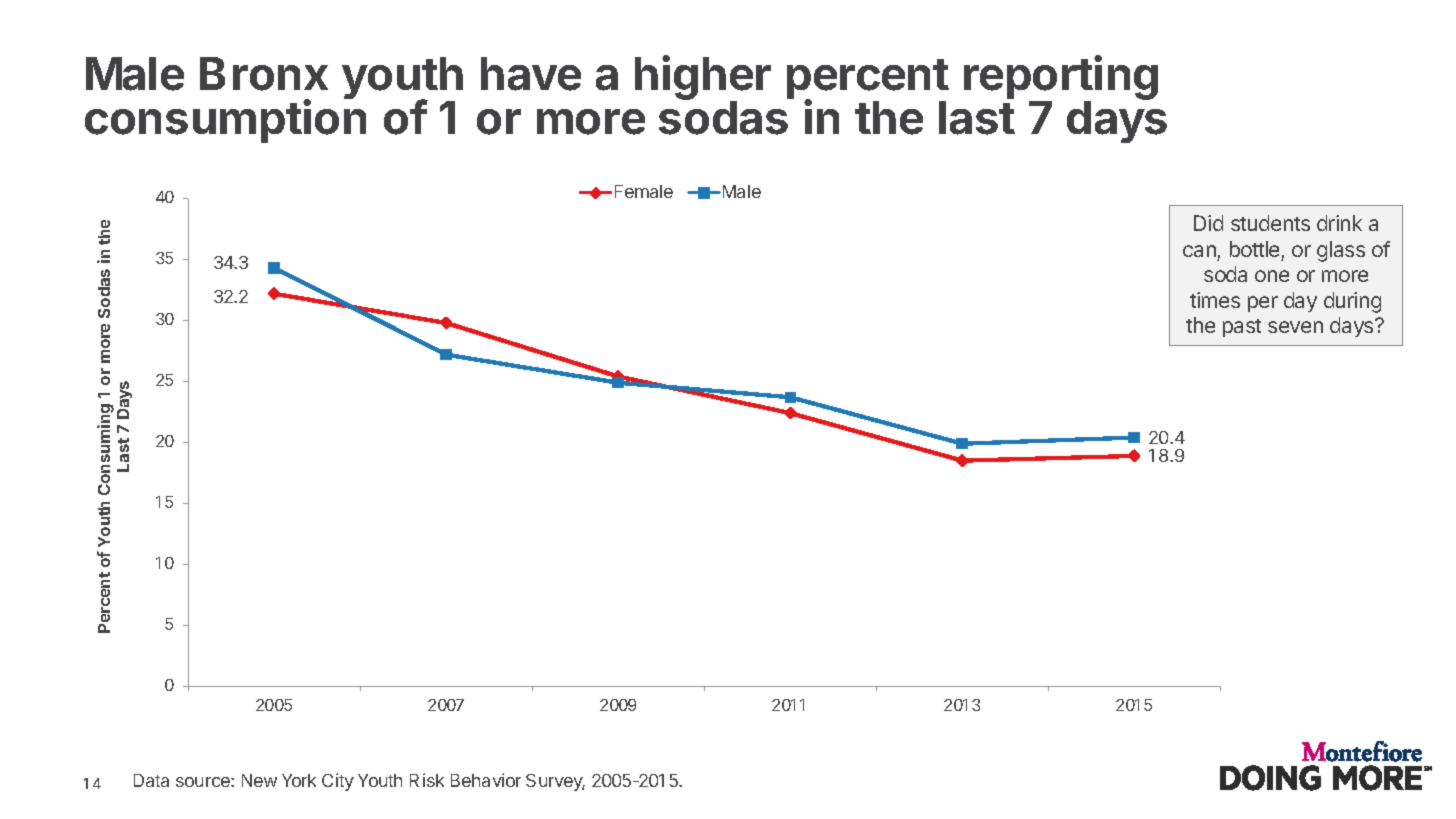 The image size is (1456, 819). What do you see at coordinates (1295, 327) in the page?
I see `seven` at bounding box center [1295, 327].
